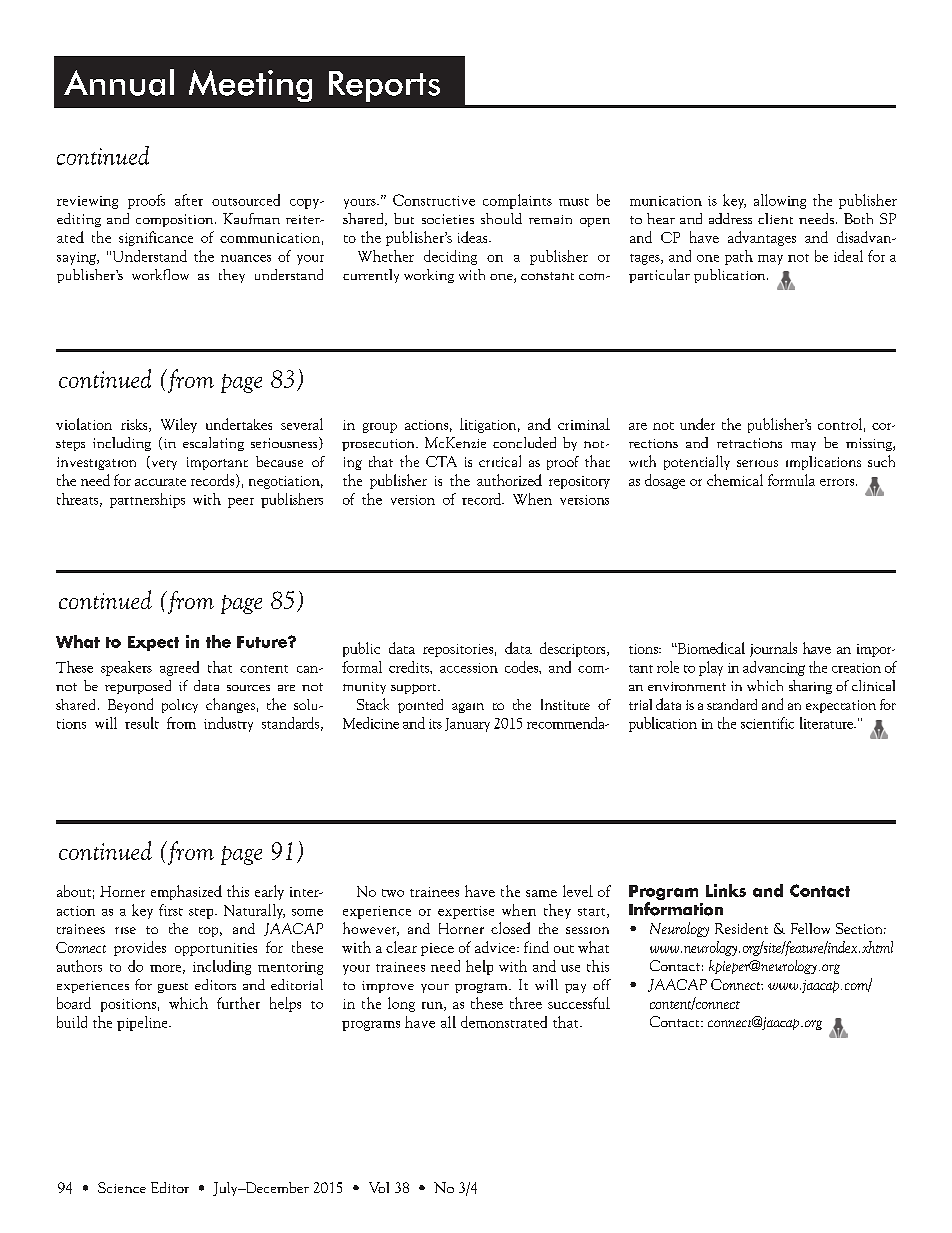 This page has width=952, height=1233. I want to click on Annual, so click(119, 82).
